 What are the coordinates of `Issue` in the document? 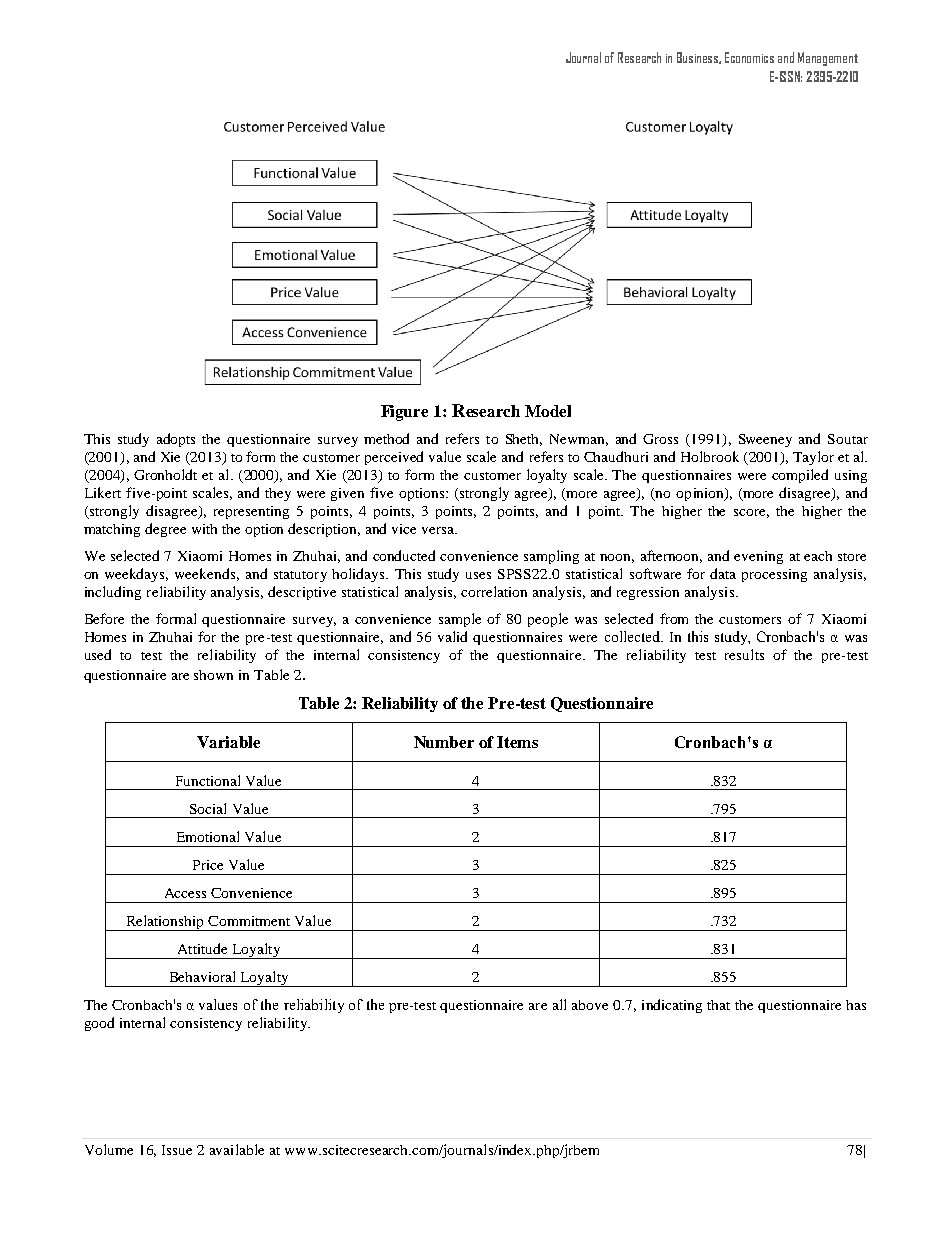 It's located at (177, 1150).
